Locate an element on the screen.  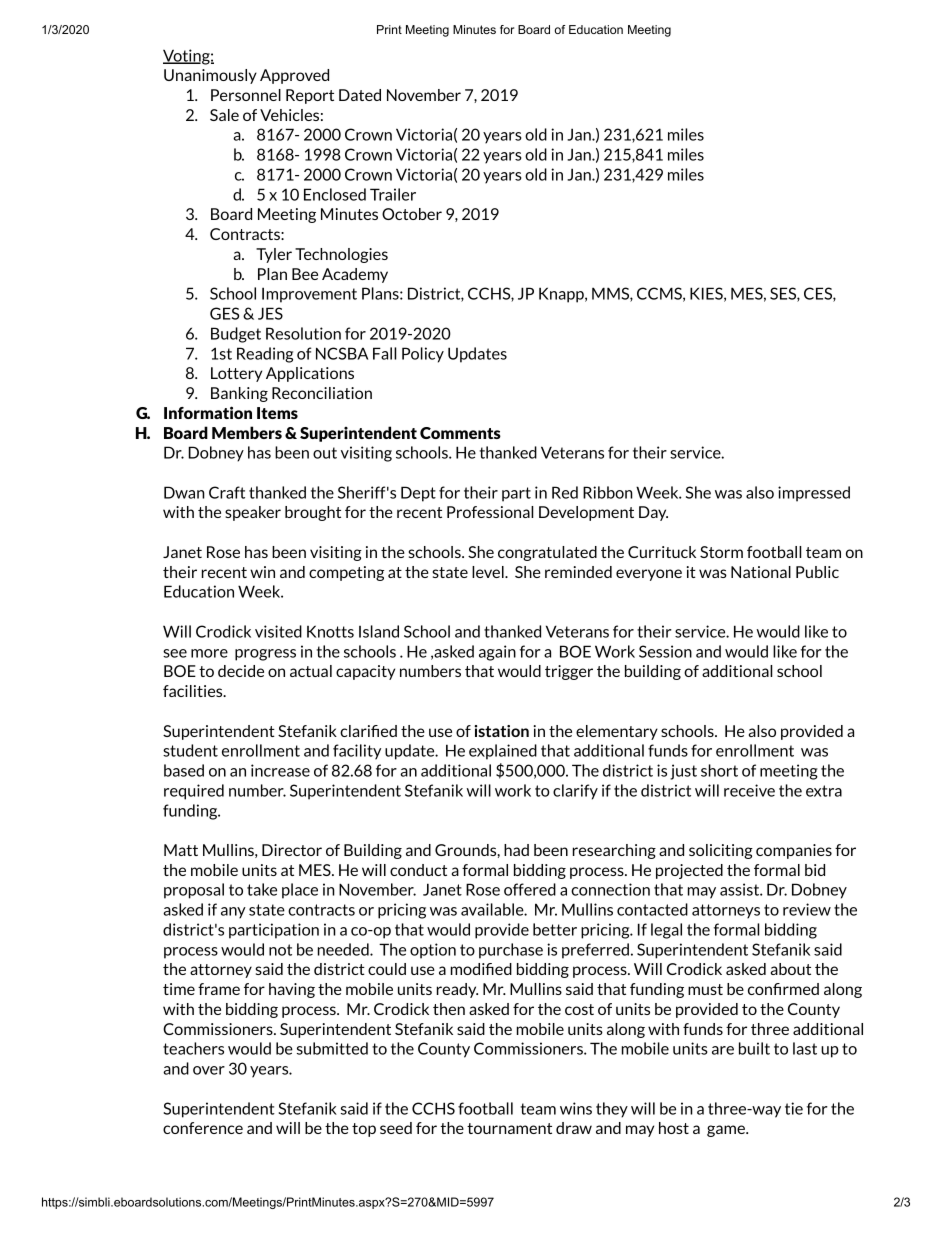
Personnel is located at coordinates (246, 95).
